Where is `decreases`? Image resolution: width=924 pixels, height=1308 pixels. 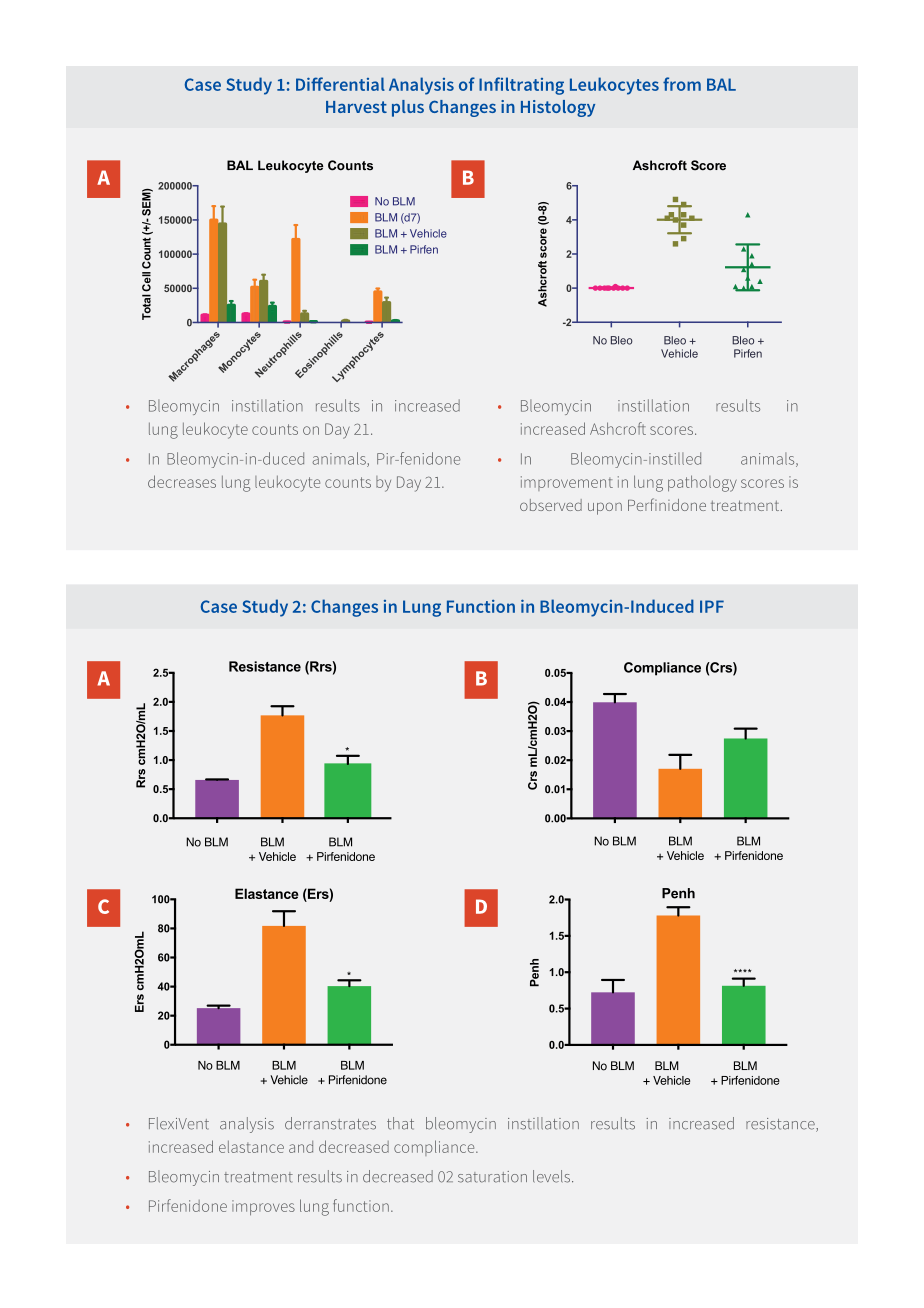 decreases is located at coordinates (182, 481).
